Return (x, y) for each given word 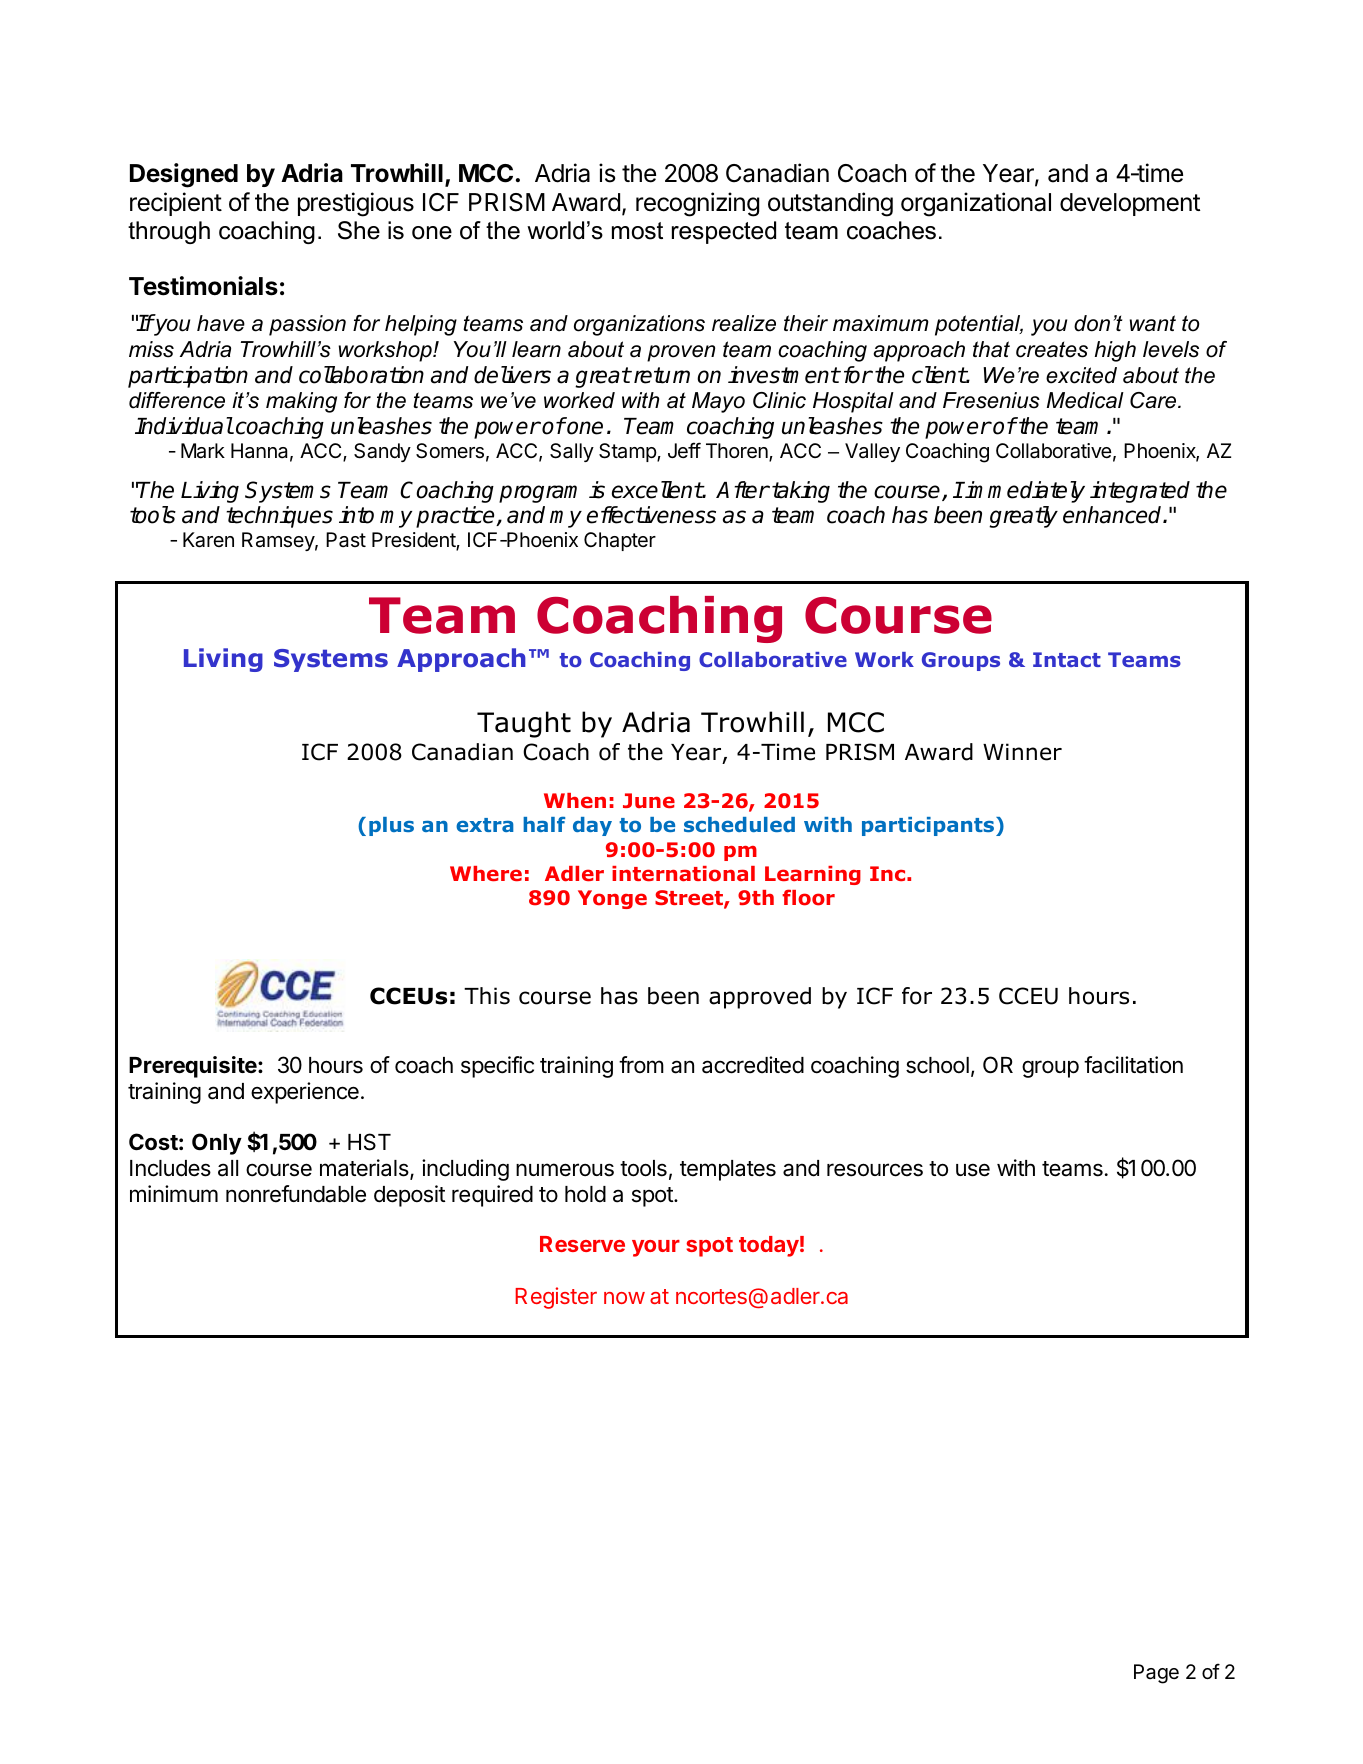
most (637, 231)
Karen (208, 540)
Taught (524, 724)
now (624, 1298)
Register (556, 1298)
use (973, 1170)
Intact (1067, 659)
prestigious (356, 204)
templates (728, 1170)
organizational (976, 204)
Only (217, 1144)
